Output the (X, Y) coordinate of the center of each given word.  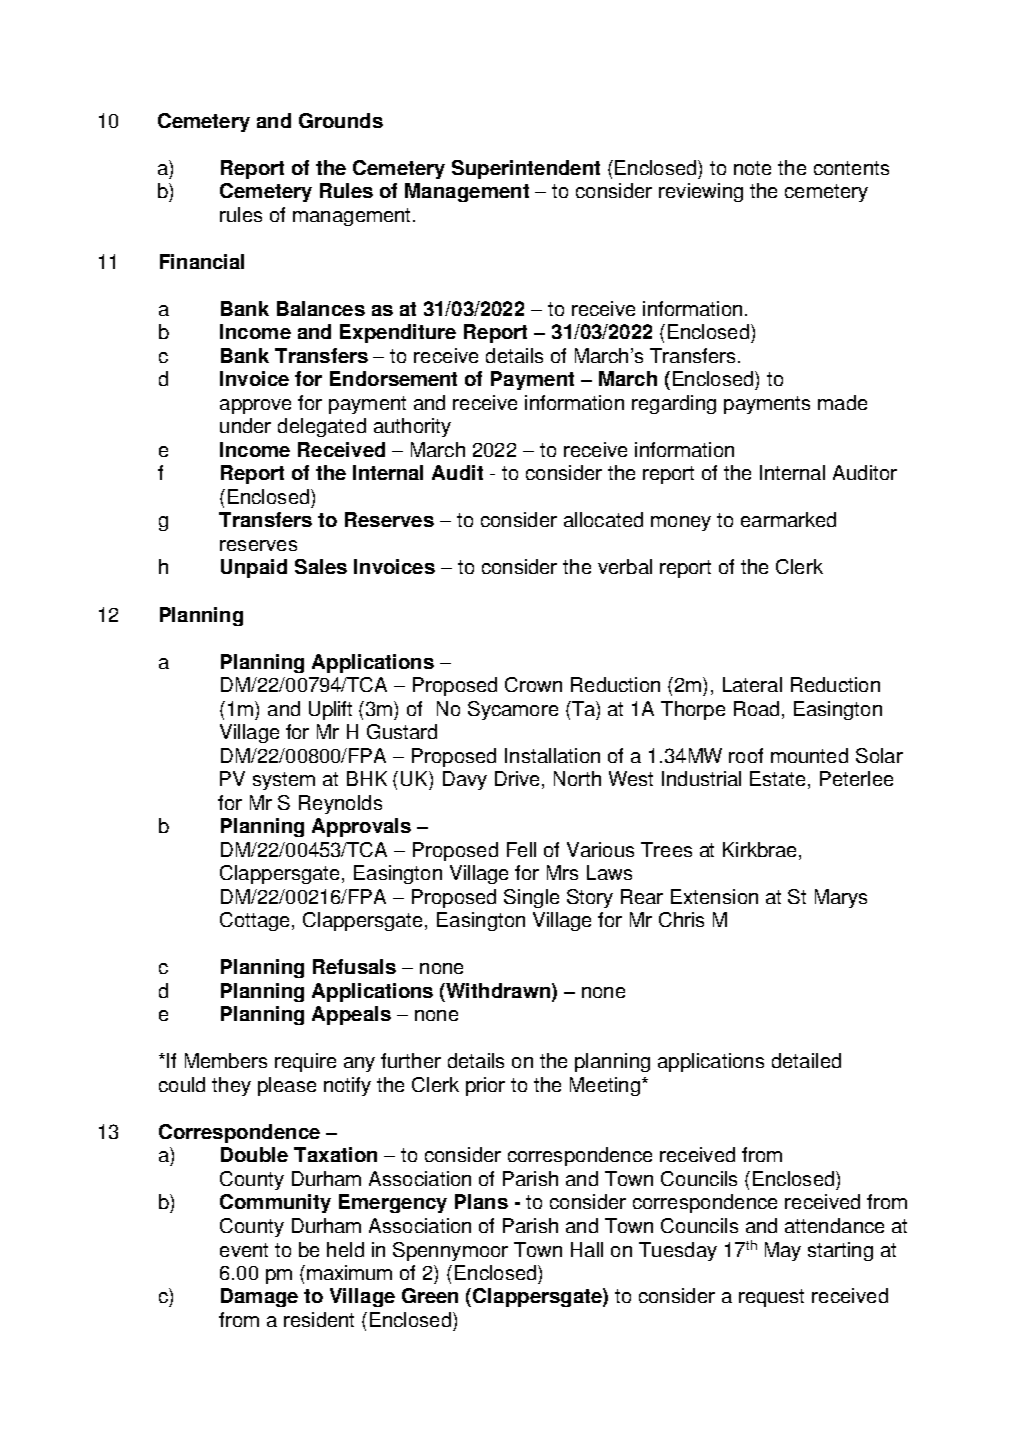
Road (756, 708)
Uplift (330, 710)
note (752, 168)
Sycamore (513, 710)
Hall (587, 1249)
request (771, 1298)
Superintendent (526, 169)
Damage (259, 1297)
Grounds (341, 120)
